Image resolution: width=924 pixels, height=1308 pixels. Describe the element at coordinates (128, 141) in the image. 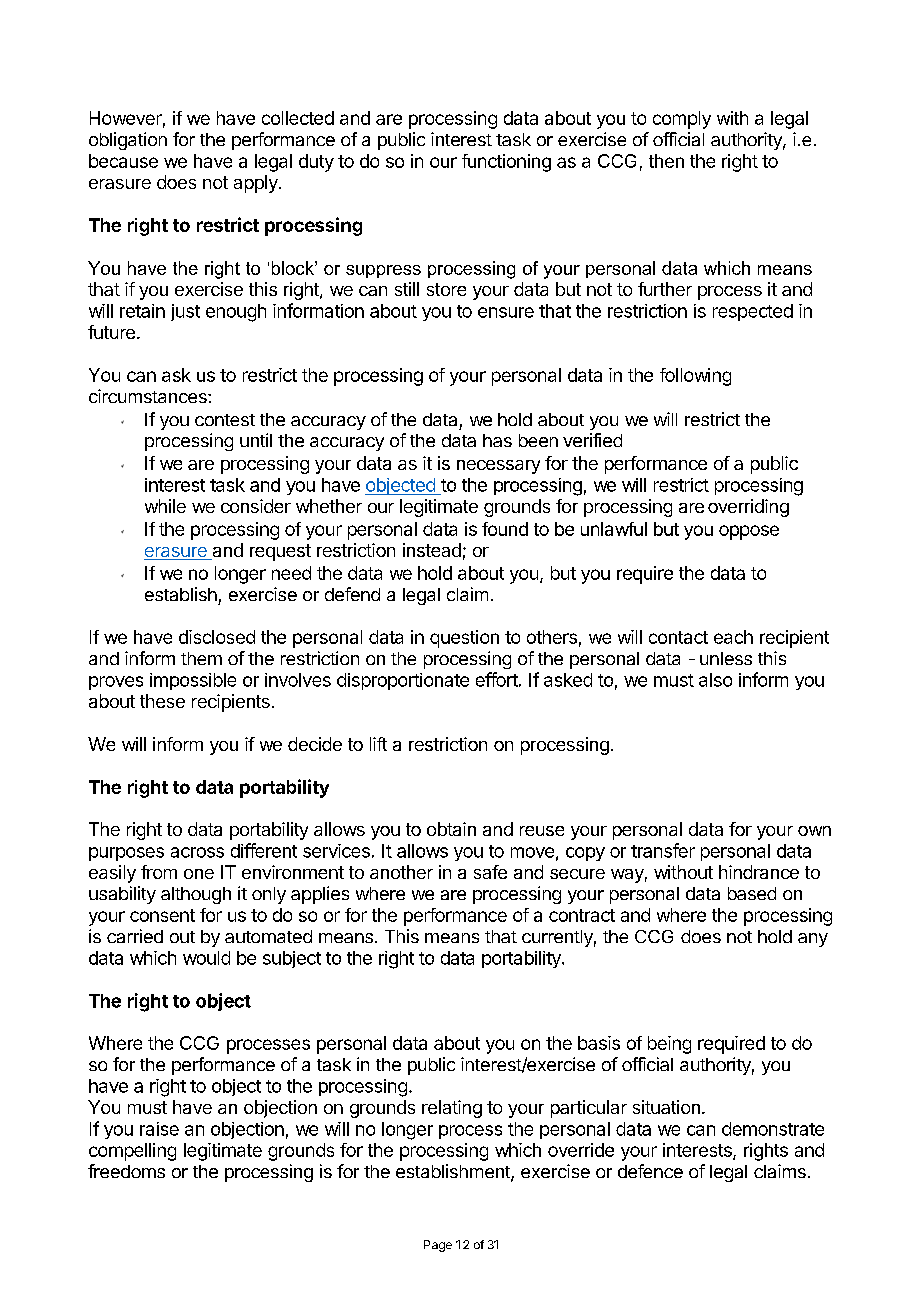

I see `obligation` at that location.
